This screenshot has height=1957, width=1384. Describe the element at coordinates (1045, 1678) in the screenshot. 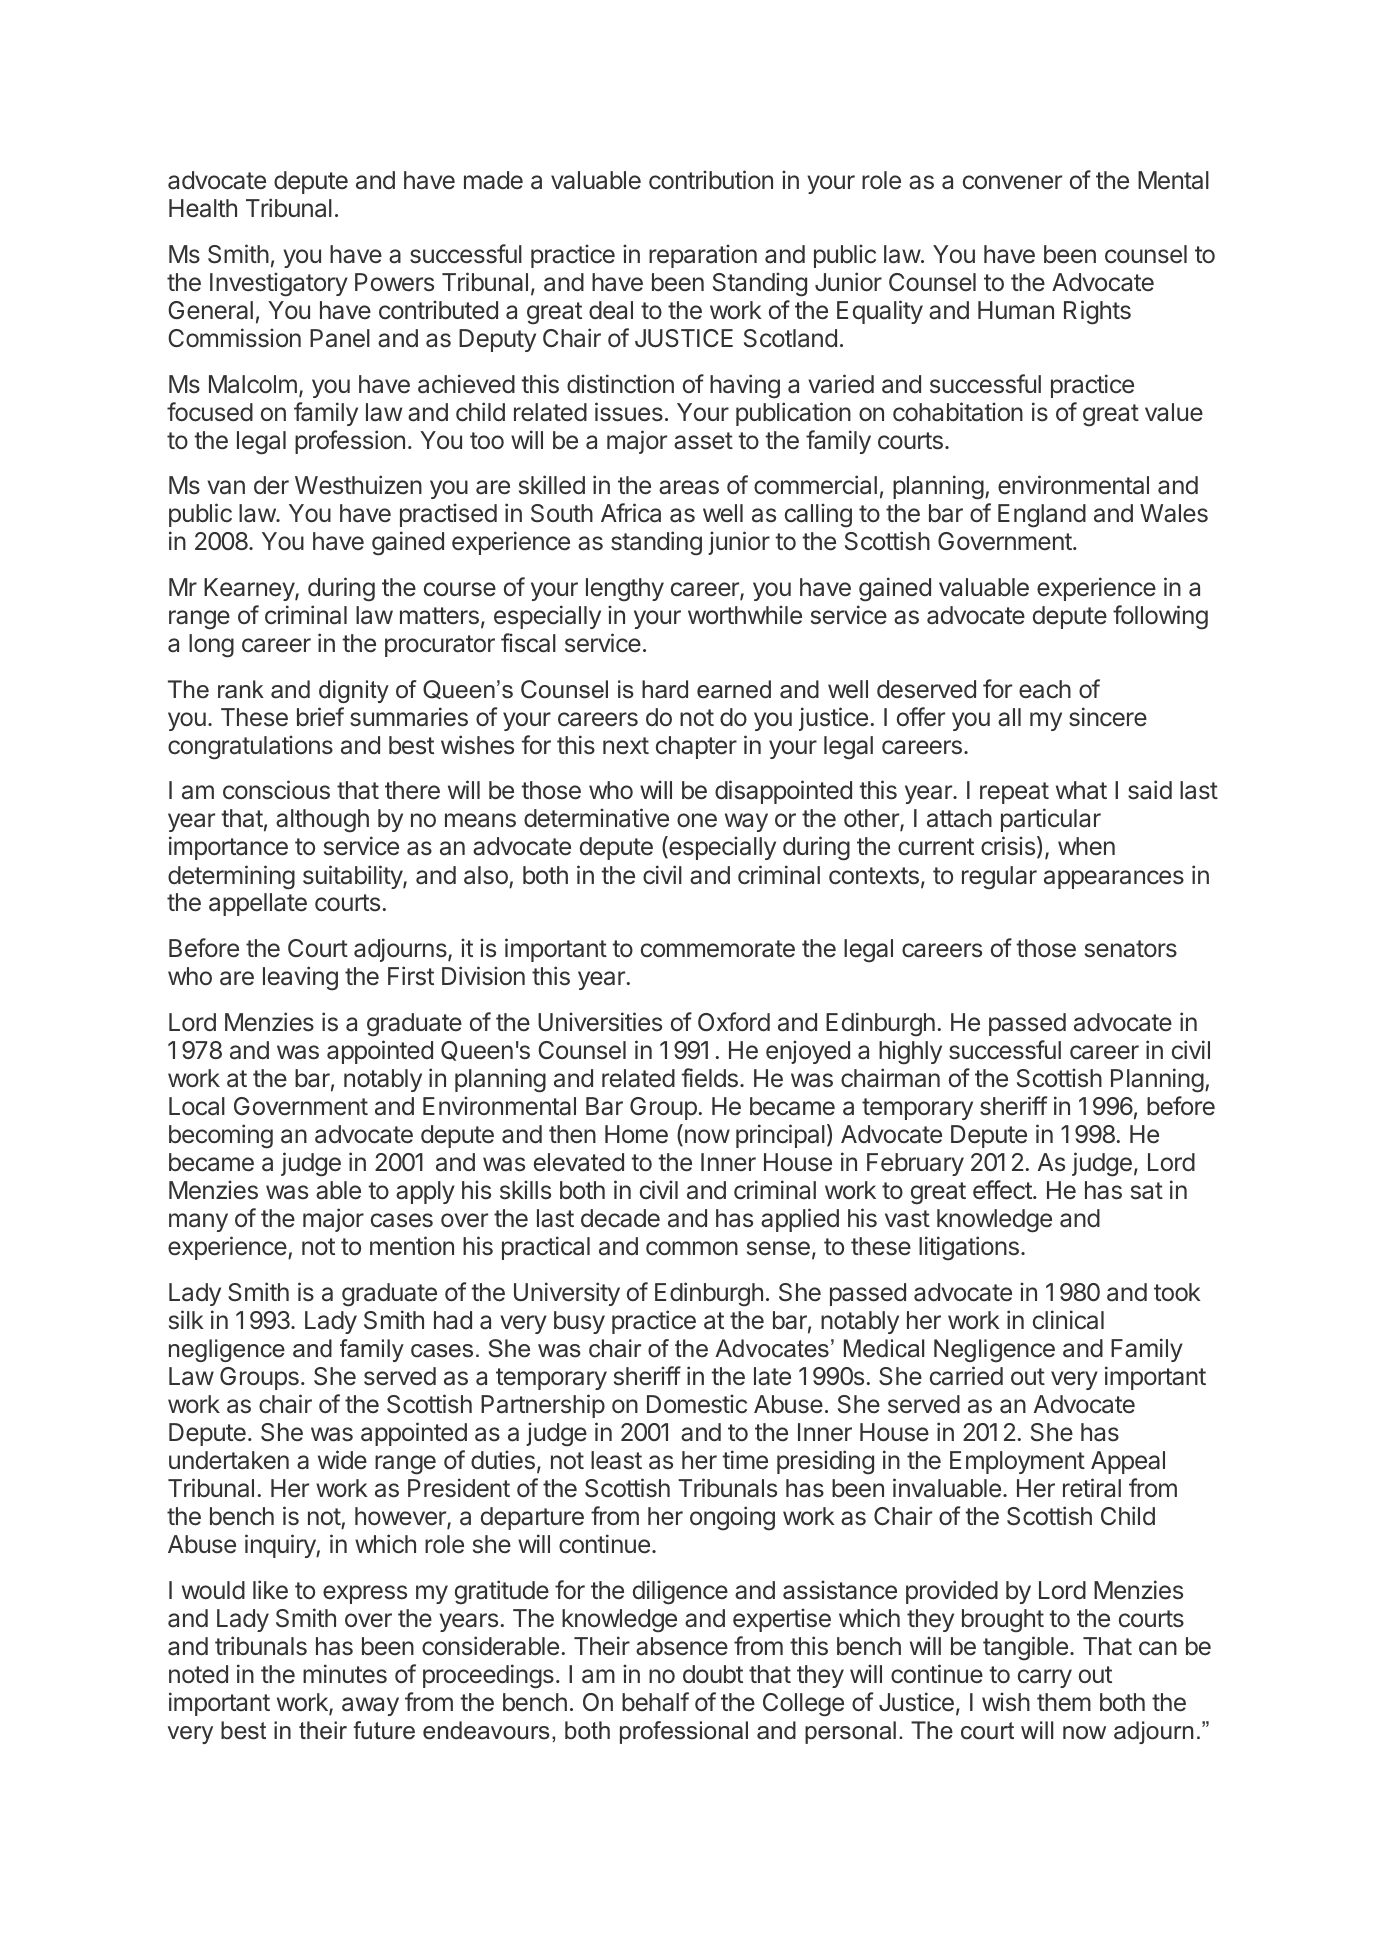

I see `carry` at that location.
